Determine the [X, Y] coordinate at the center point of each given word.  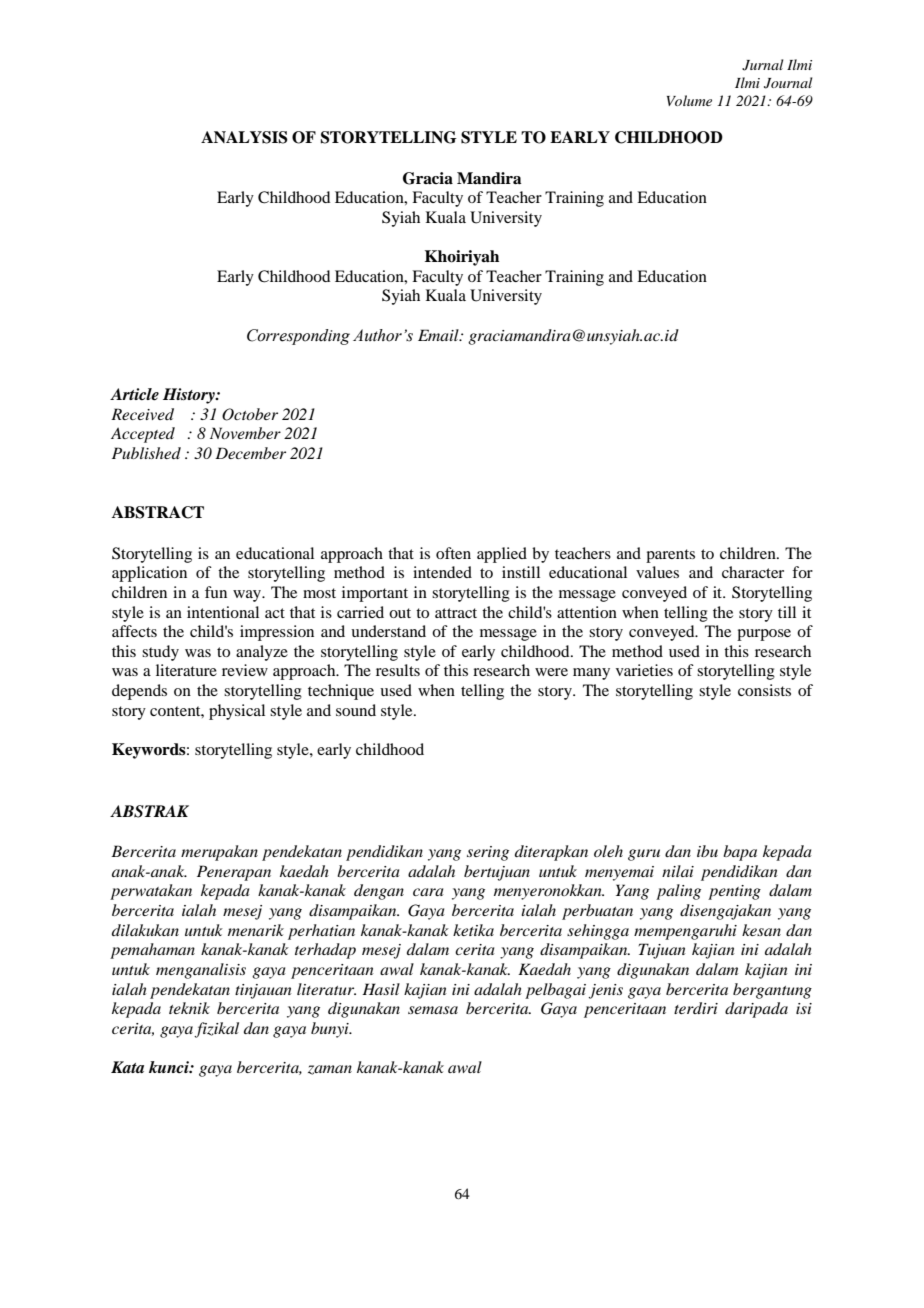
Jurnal [762, 65]
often [453, 553]
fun [216, 592]
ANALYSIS [244, 137]
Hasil [381, 989]
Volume [689, 100]
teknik [189, 1008]
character [753, 572]
